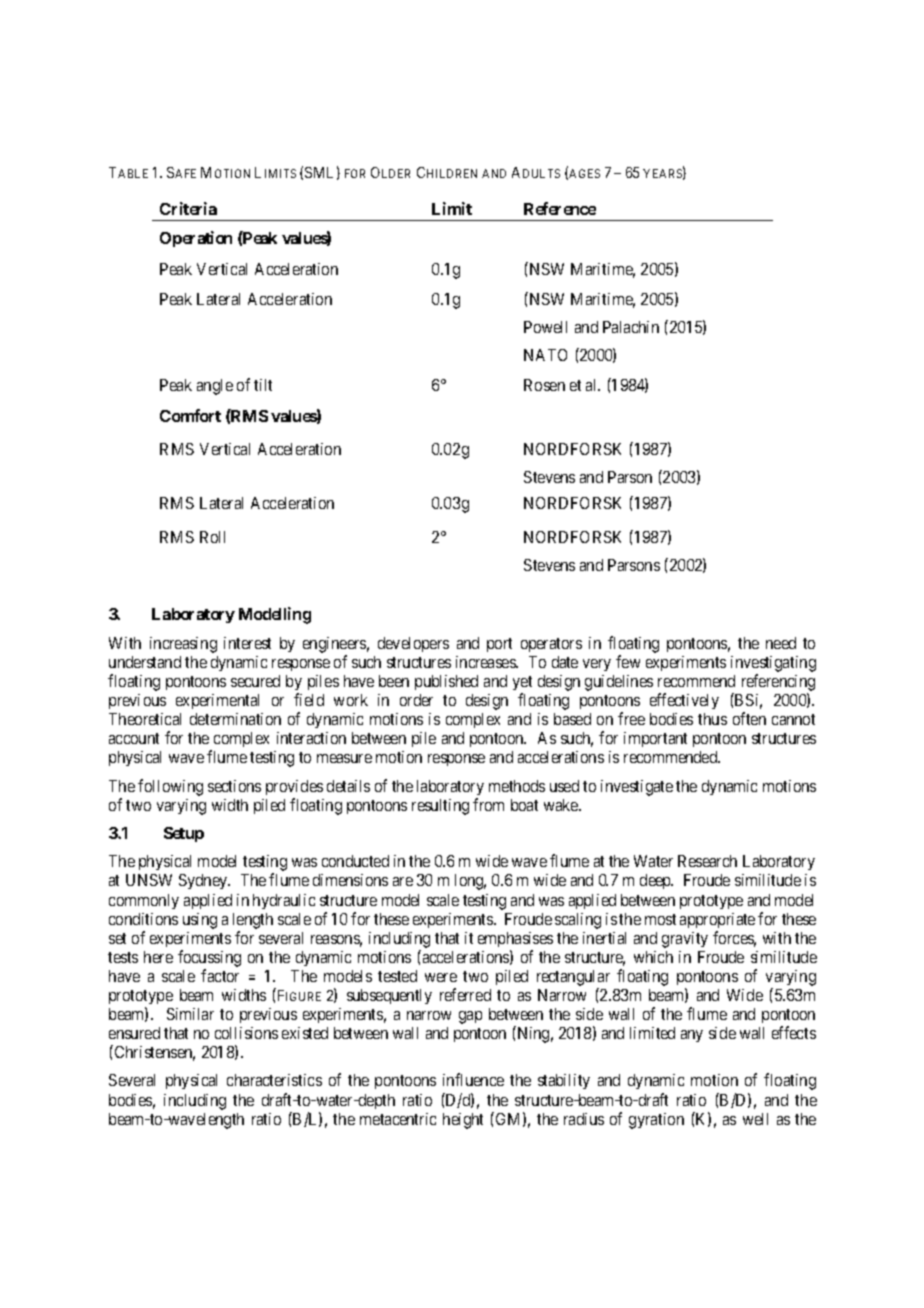 This screenshot has width=924, height=1308. I want to click on NATO, so click(545, 355).
